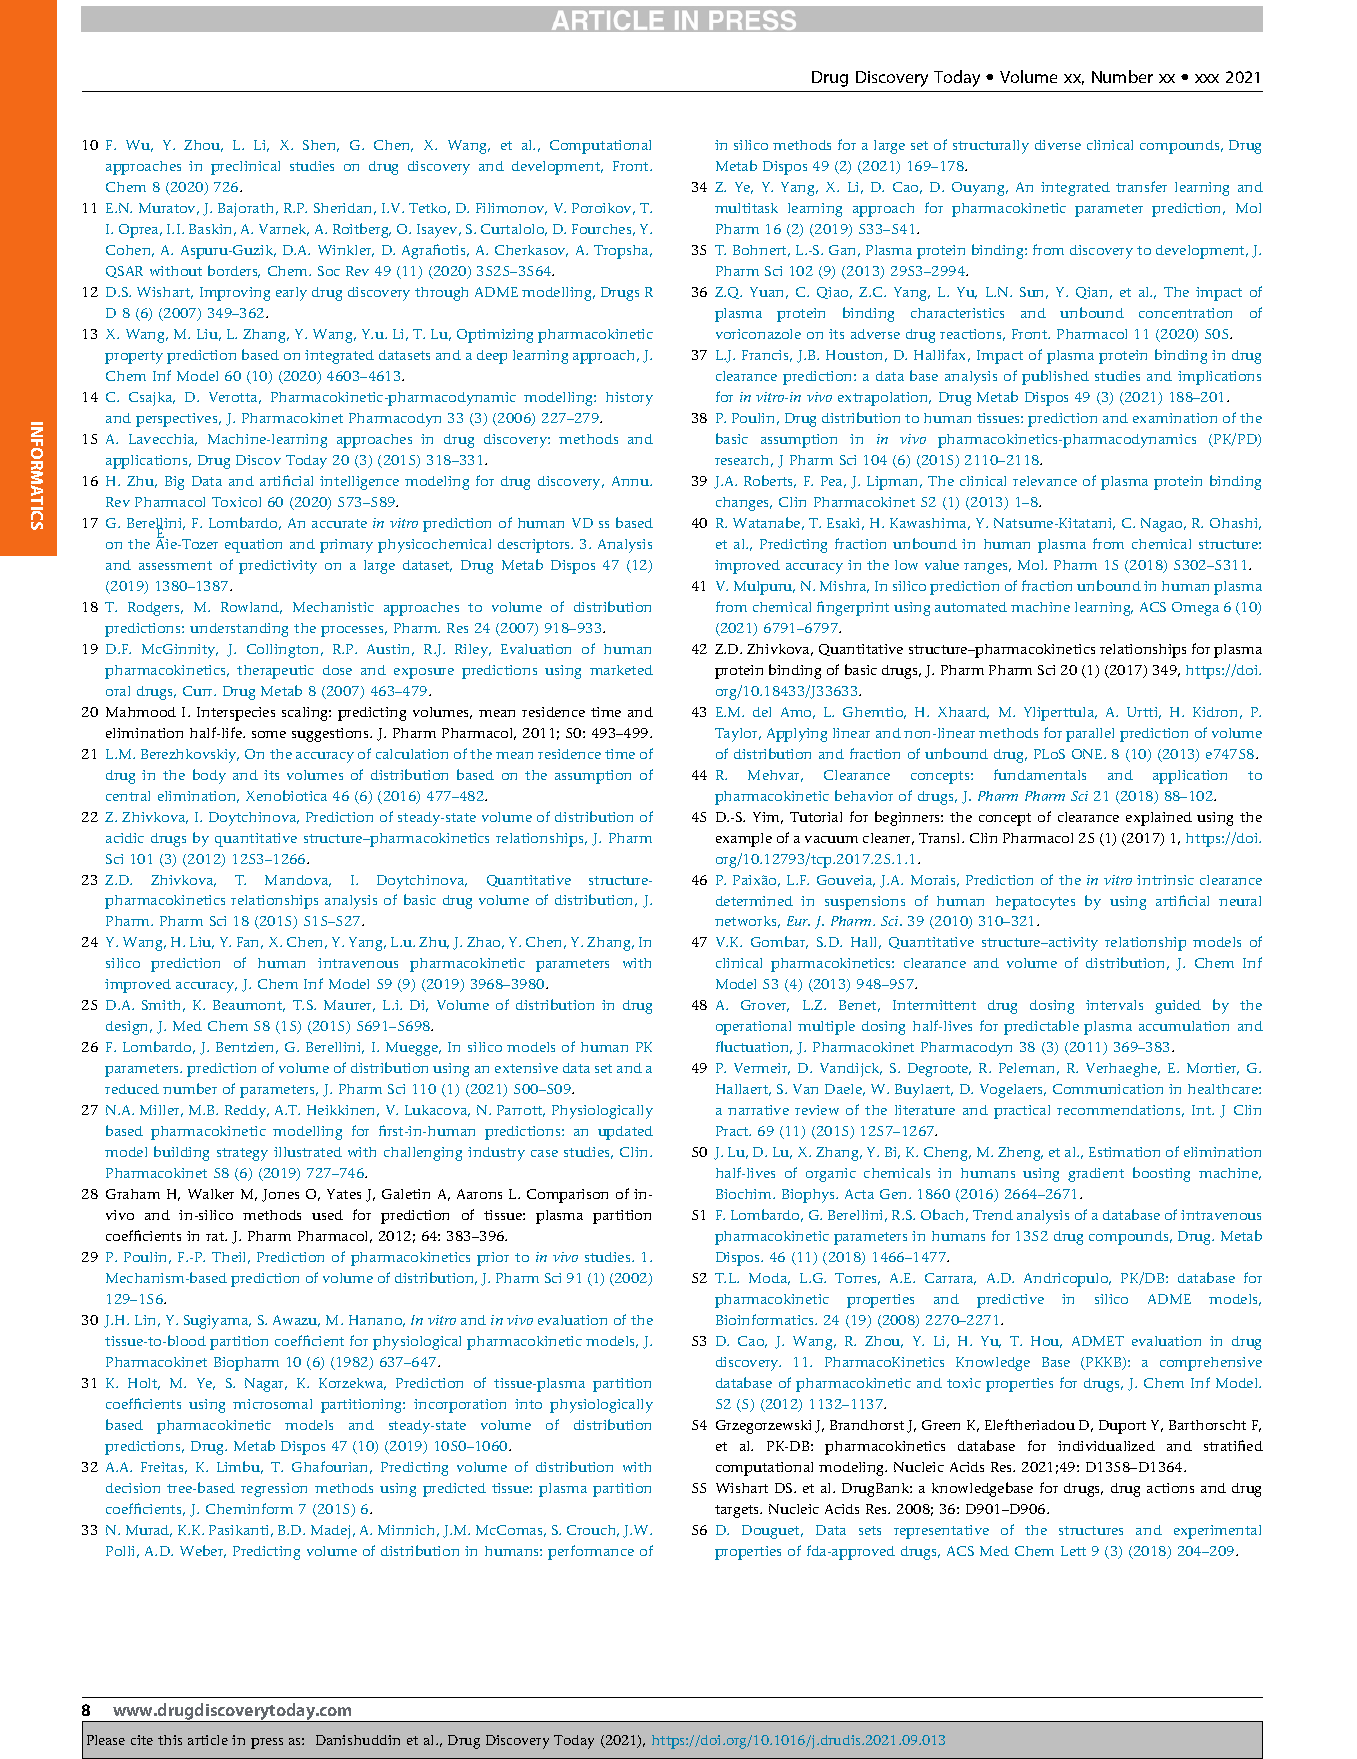 Image resolution: width=1357 pixels, height=1759 pixels. I want to click on performance, so click(591, 1552).
